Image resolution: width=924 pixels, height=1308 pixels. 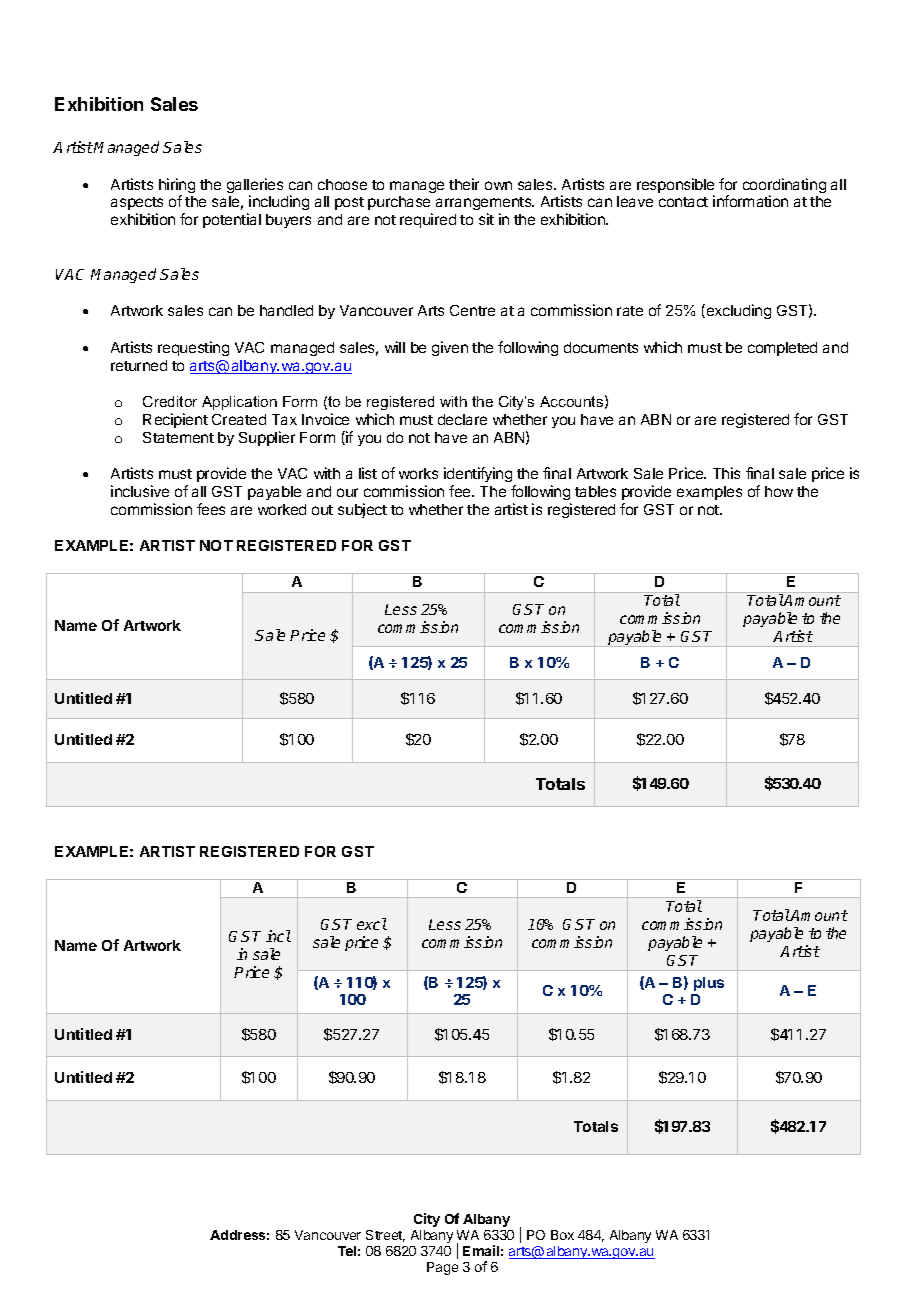 What do you see at coordinates (562, 1235) in the image?
I see `Box` at bounding box center [562, 1235].
